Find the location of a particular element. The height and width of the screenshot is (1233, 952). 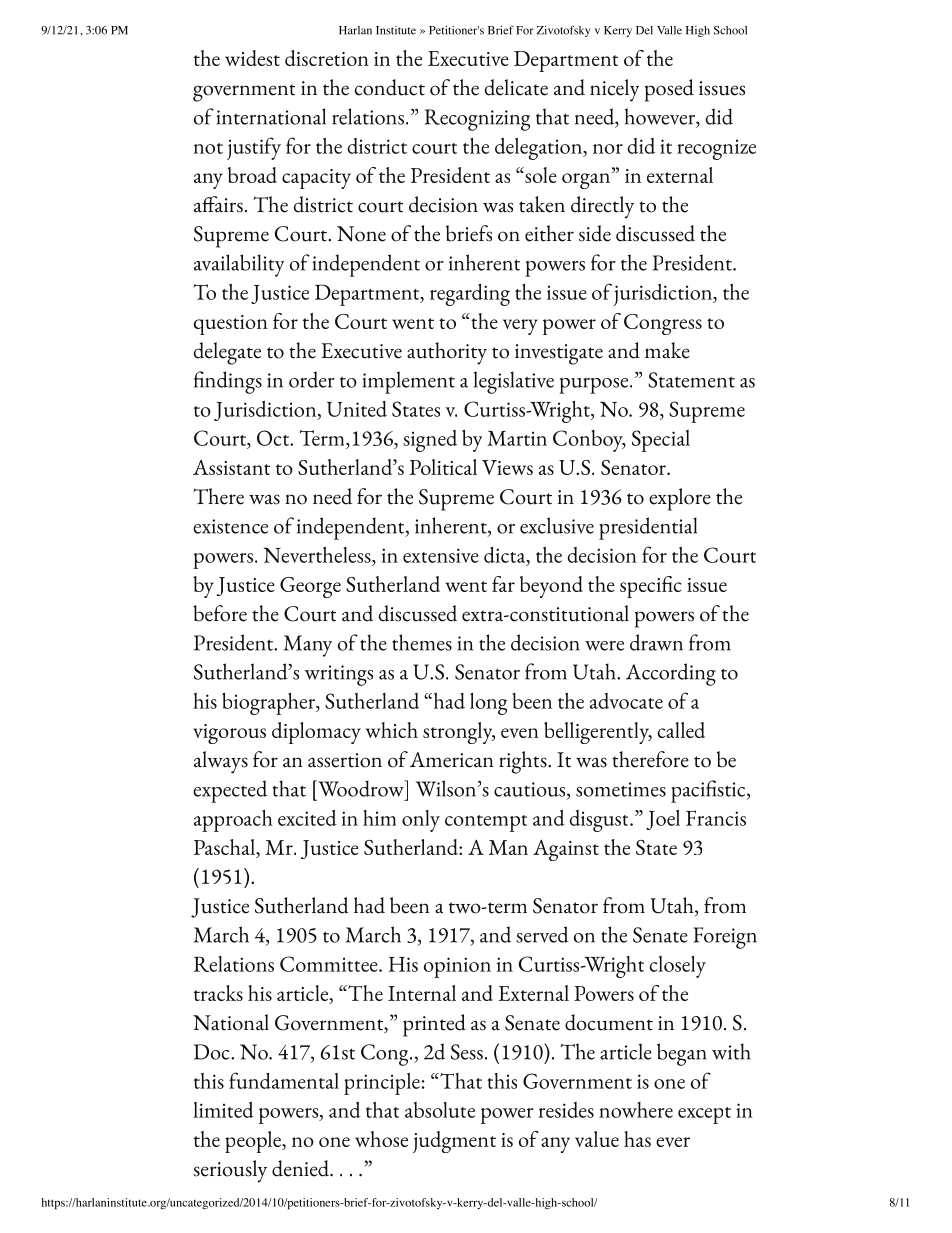

judgment is located at coordinates (454, 1142).
